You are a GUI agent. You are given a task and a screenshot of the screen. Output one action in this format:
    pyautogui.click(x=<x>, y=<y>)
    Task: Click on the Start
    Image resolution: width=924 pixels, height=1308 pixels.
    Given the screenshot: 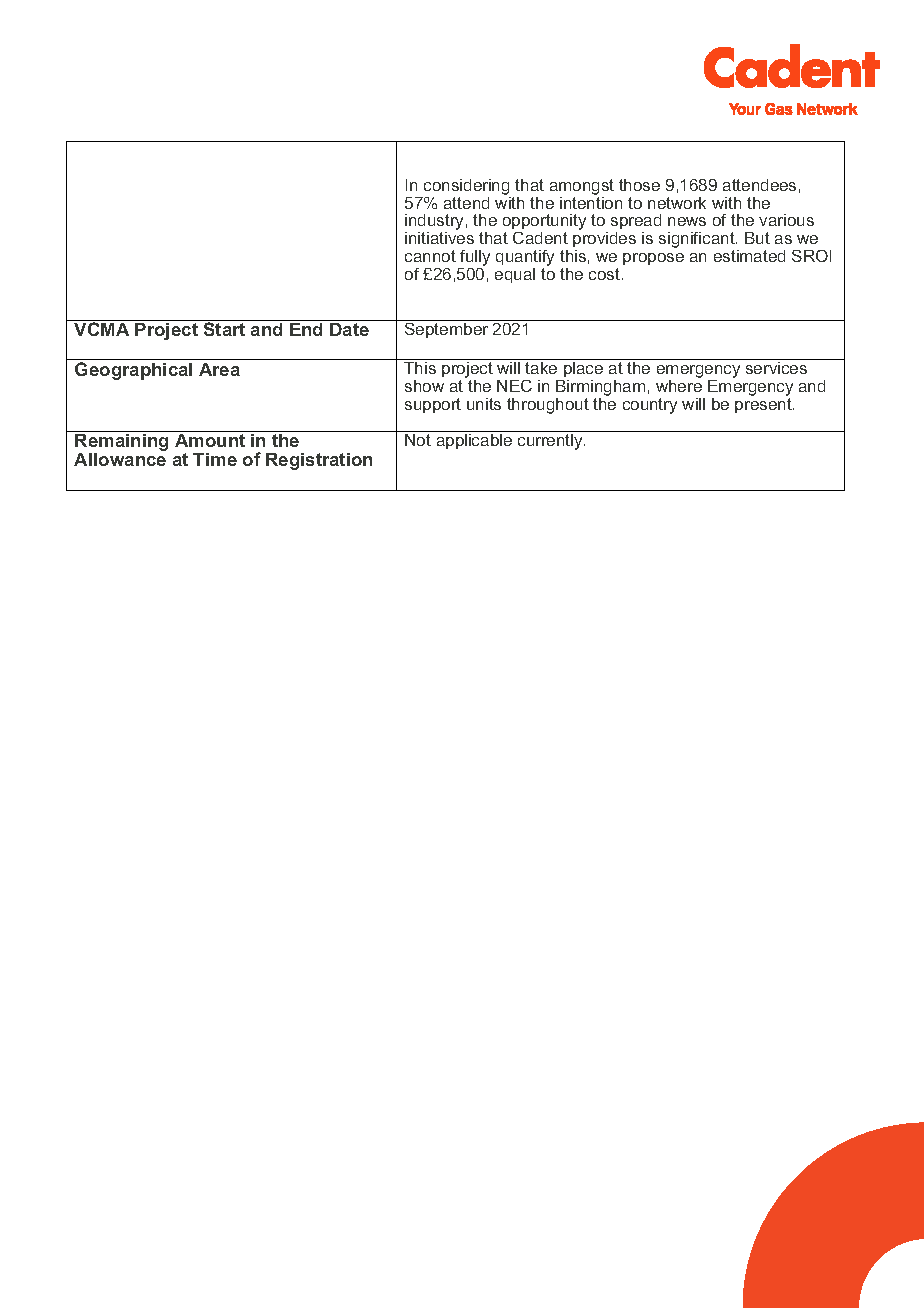 What is the action you would take?
    pyautogui.click(x=225, y=328)
